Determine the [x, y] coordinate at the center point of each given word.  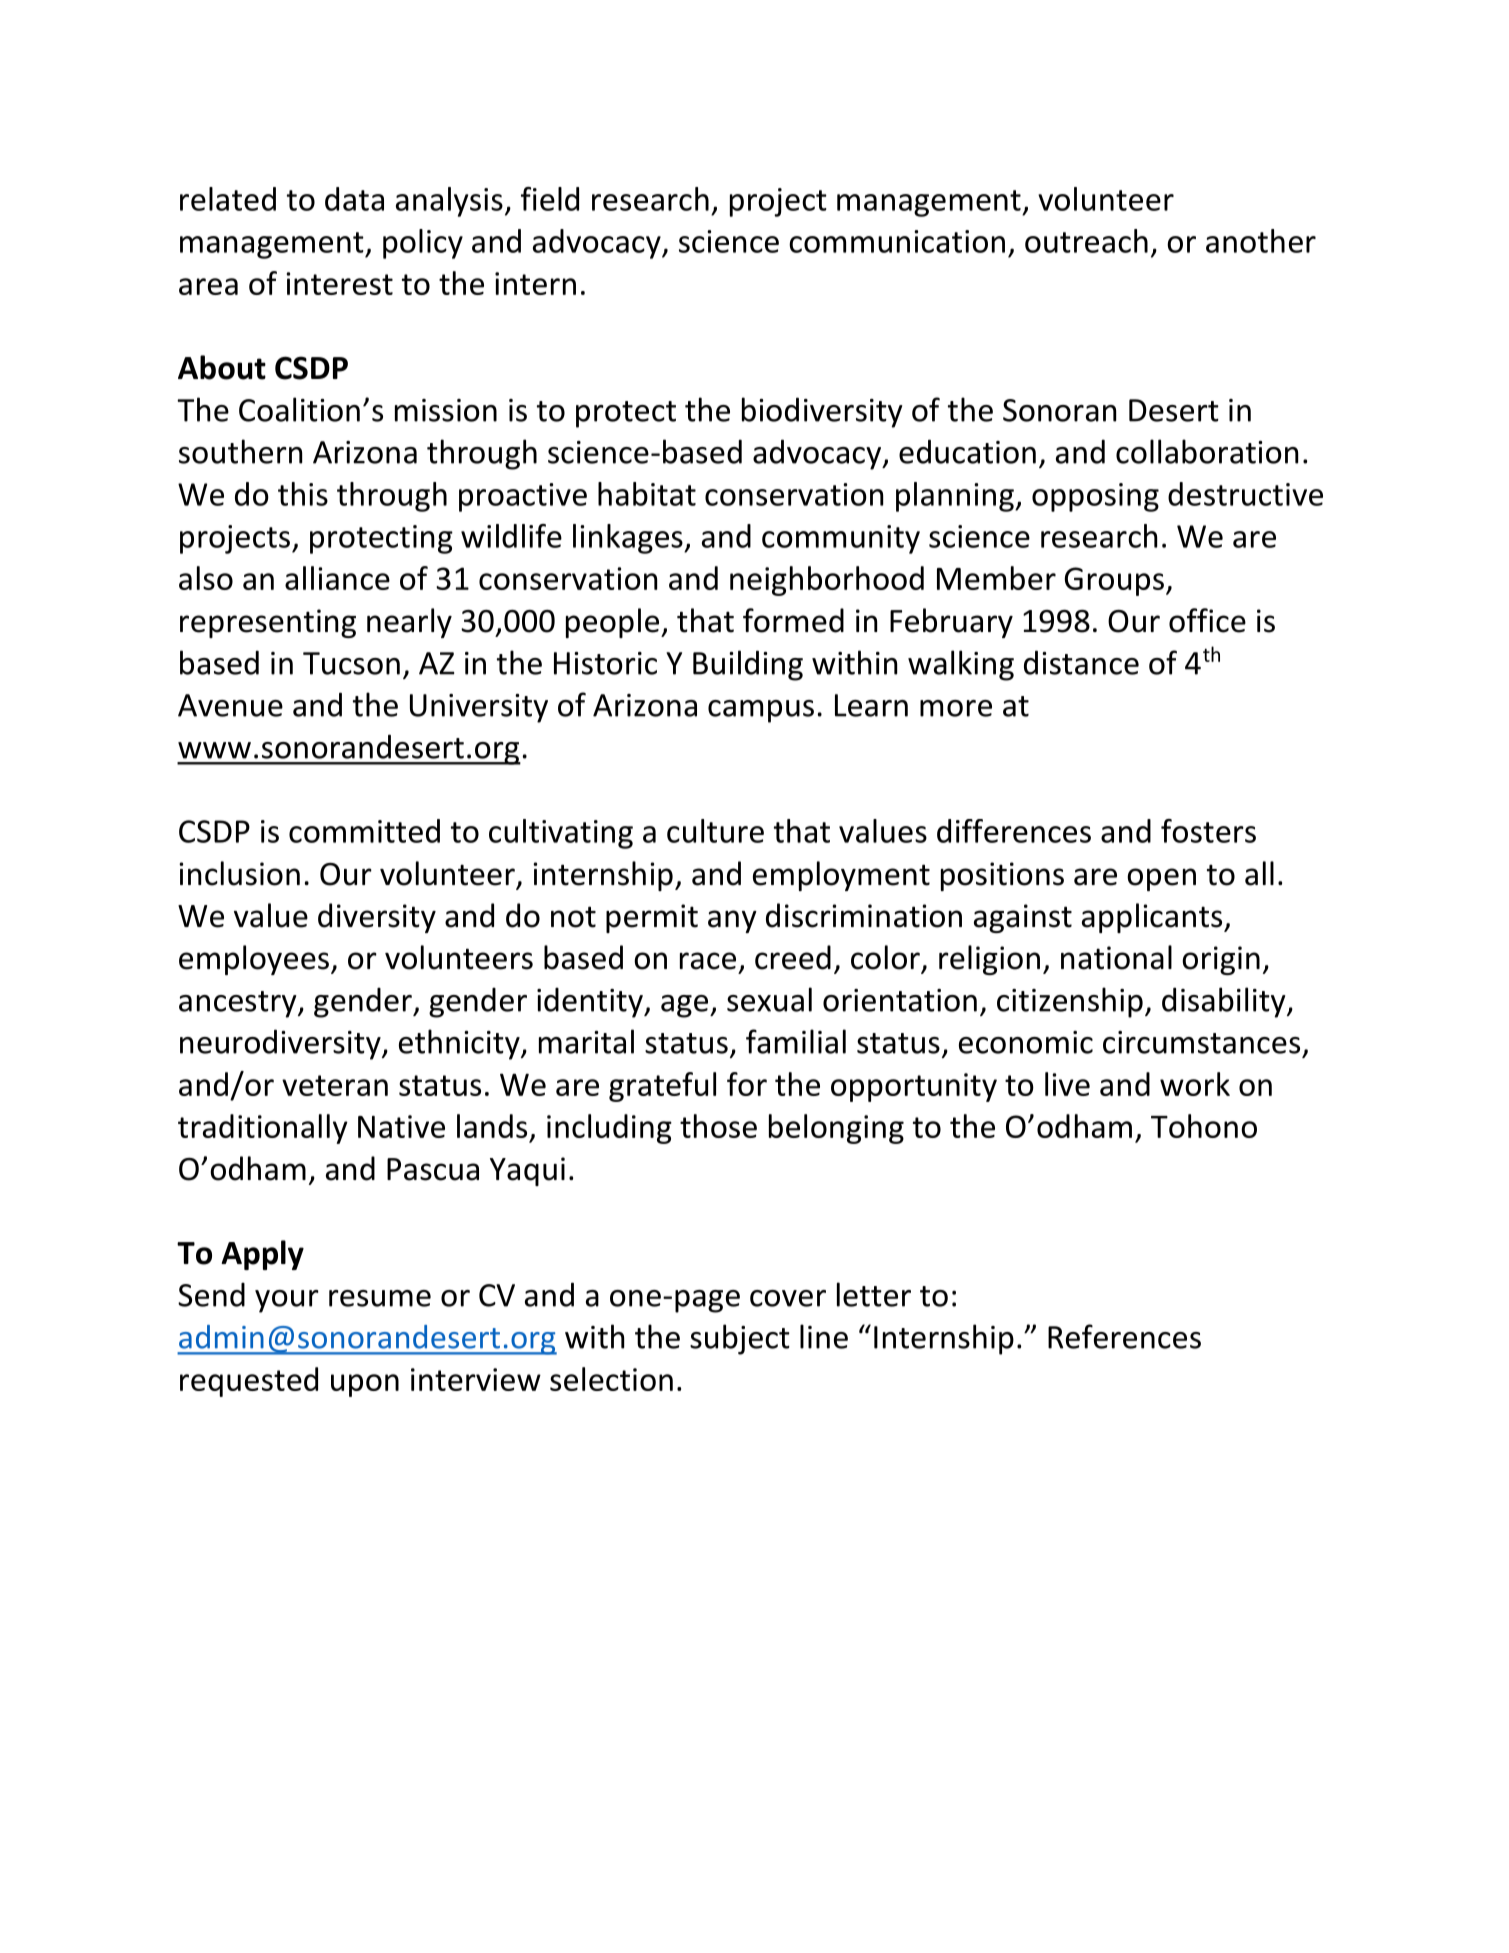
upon [365, 1385]
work [1195, 1084]
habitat [647, 494]
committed [364, 831]
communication [897, 241]
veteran [335, 1085]
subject [740, 1339]
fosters [1208, 831]
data [354, 199]
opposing [1095, 497]
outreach [1086, 241]
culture [715, 831]
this [303, 494]
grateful [662, 1087]
